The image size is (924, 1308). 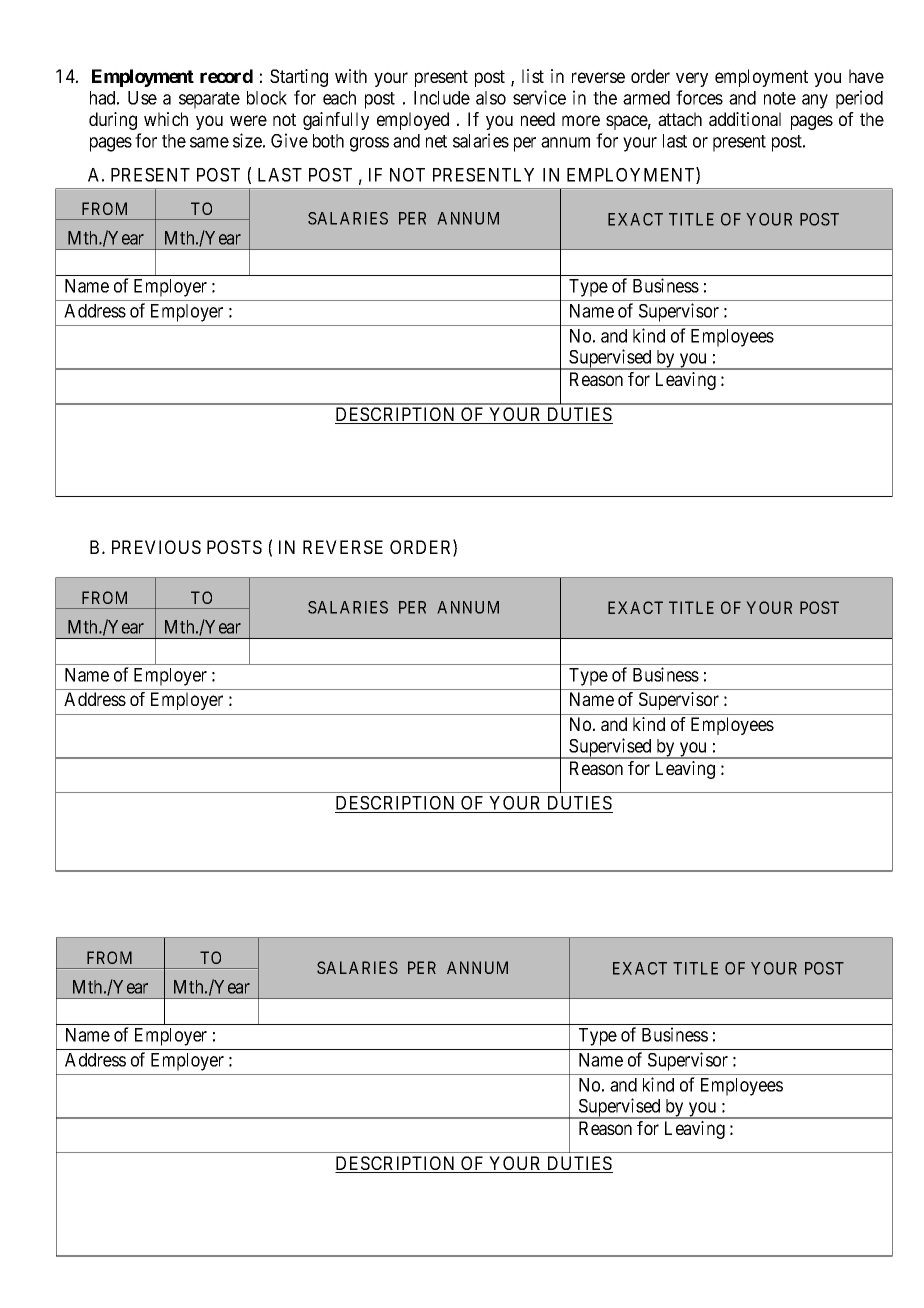 I want to click on PREVIOUS, so click(x=156, y=547).
